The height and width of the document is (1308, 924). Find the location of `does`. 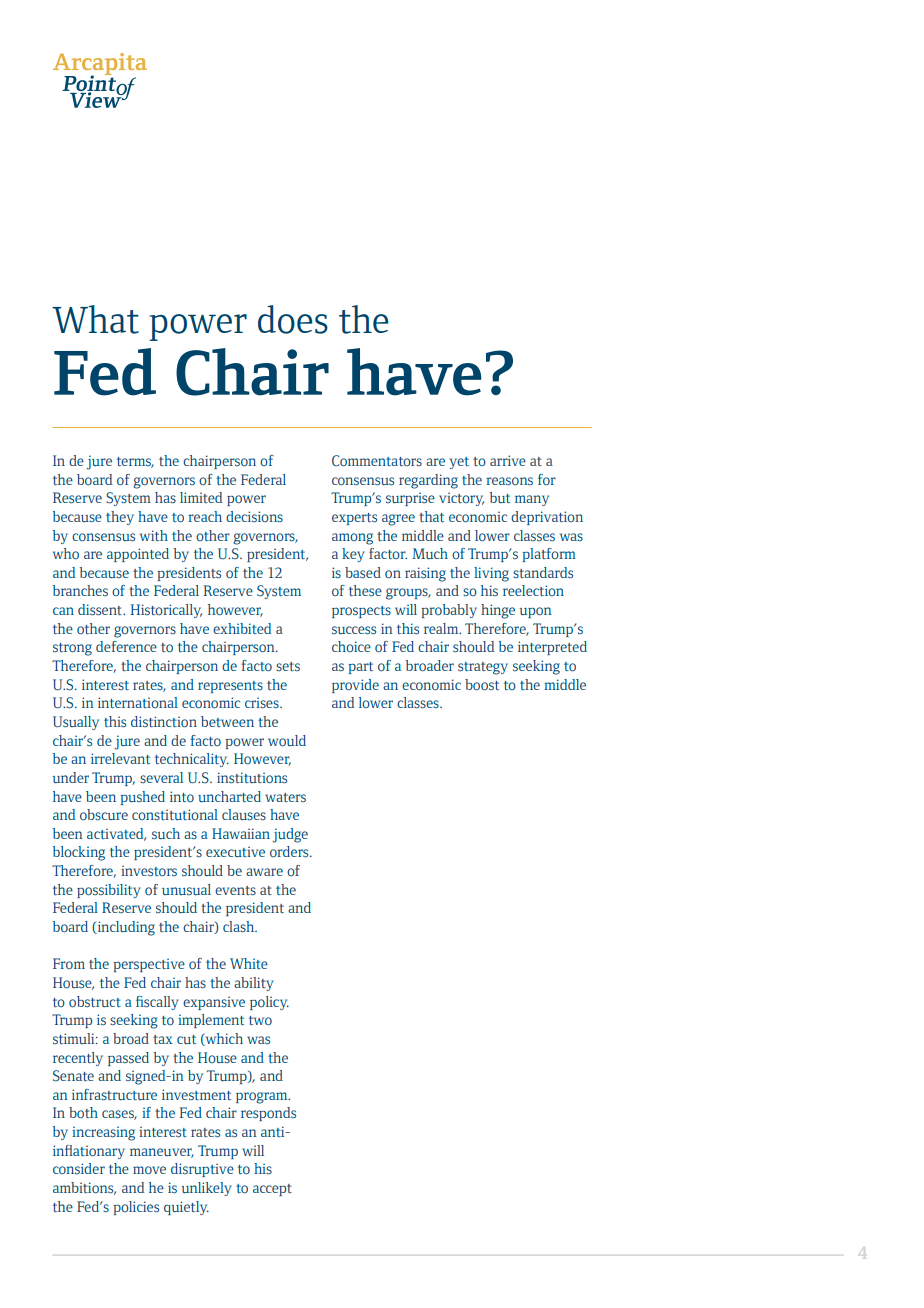

does is located at coordinates (293, 319).
